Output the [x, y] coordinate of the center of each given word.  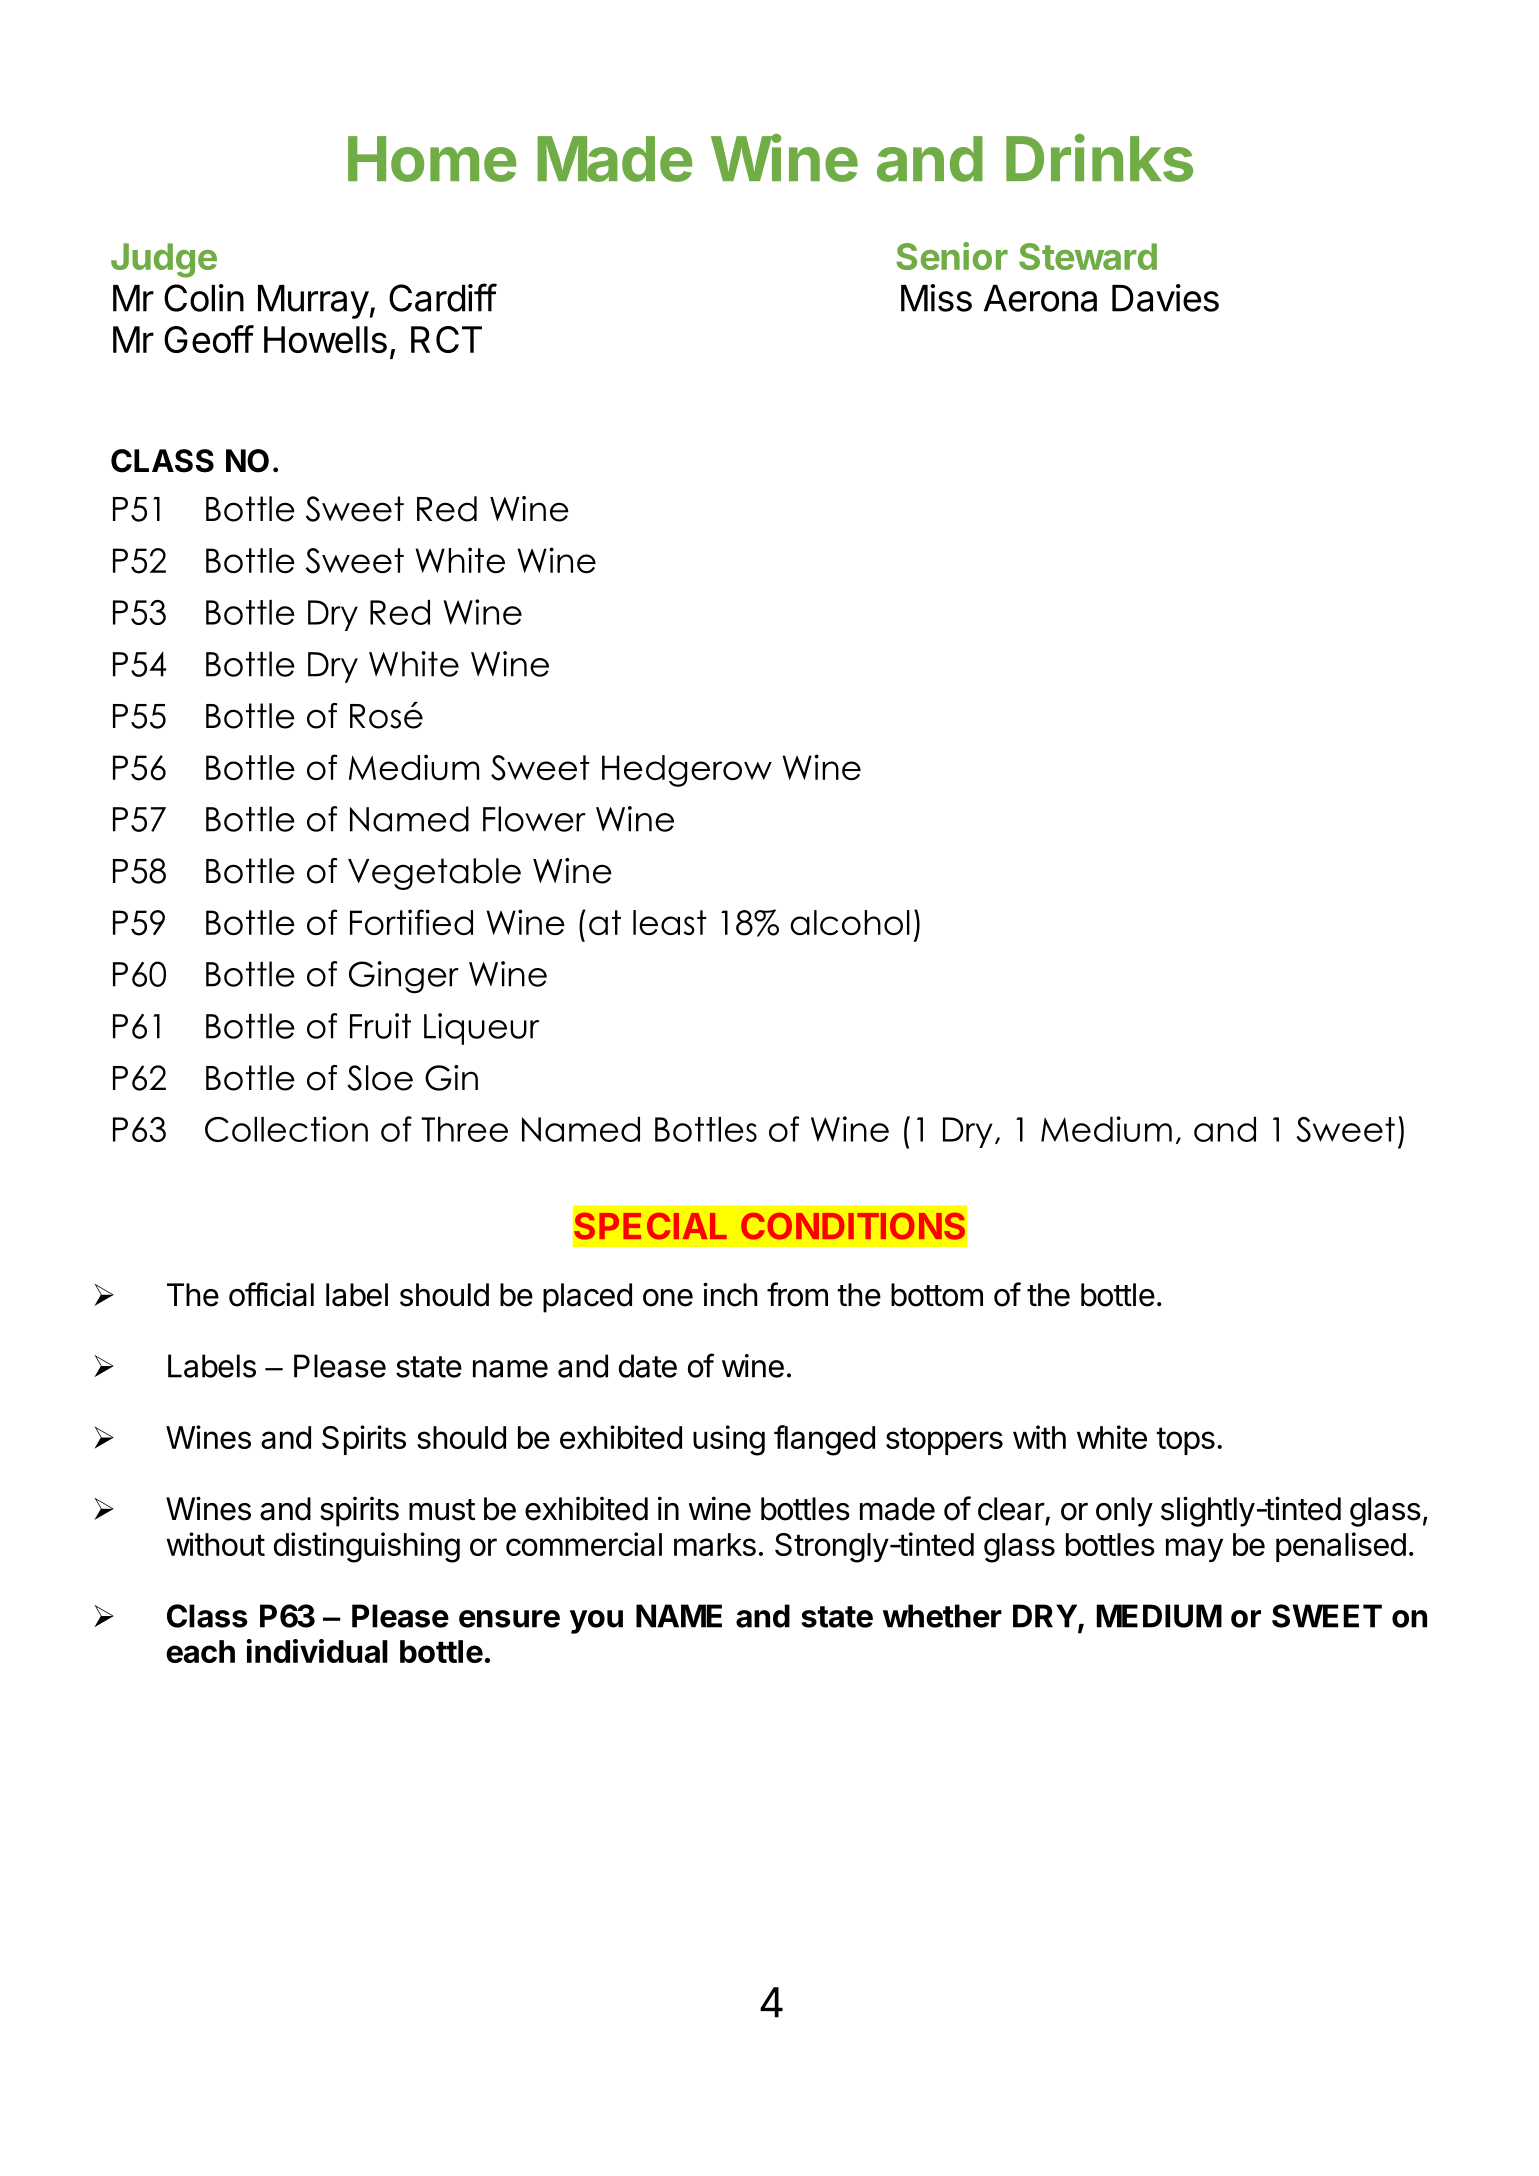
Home [432, 159]
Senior [952, 256]
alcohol [850, 922]
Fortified [411, 922]
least [670, 922]
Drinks [1099, 158]
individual [317, 1651]
